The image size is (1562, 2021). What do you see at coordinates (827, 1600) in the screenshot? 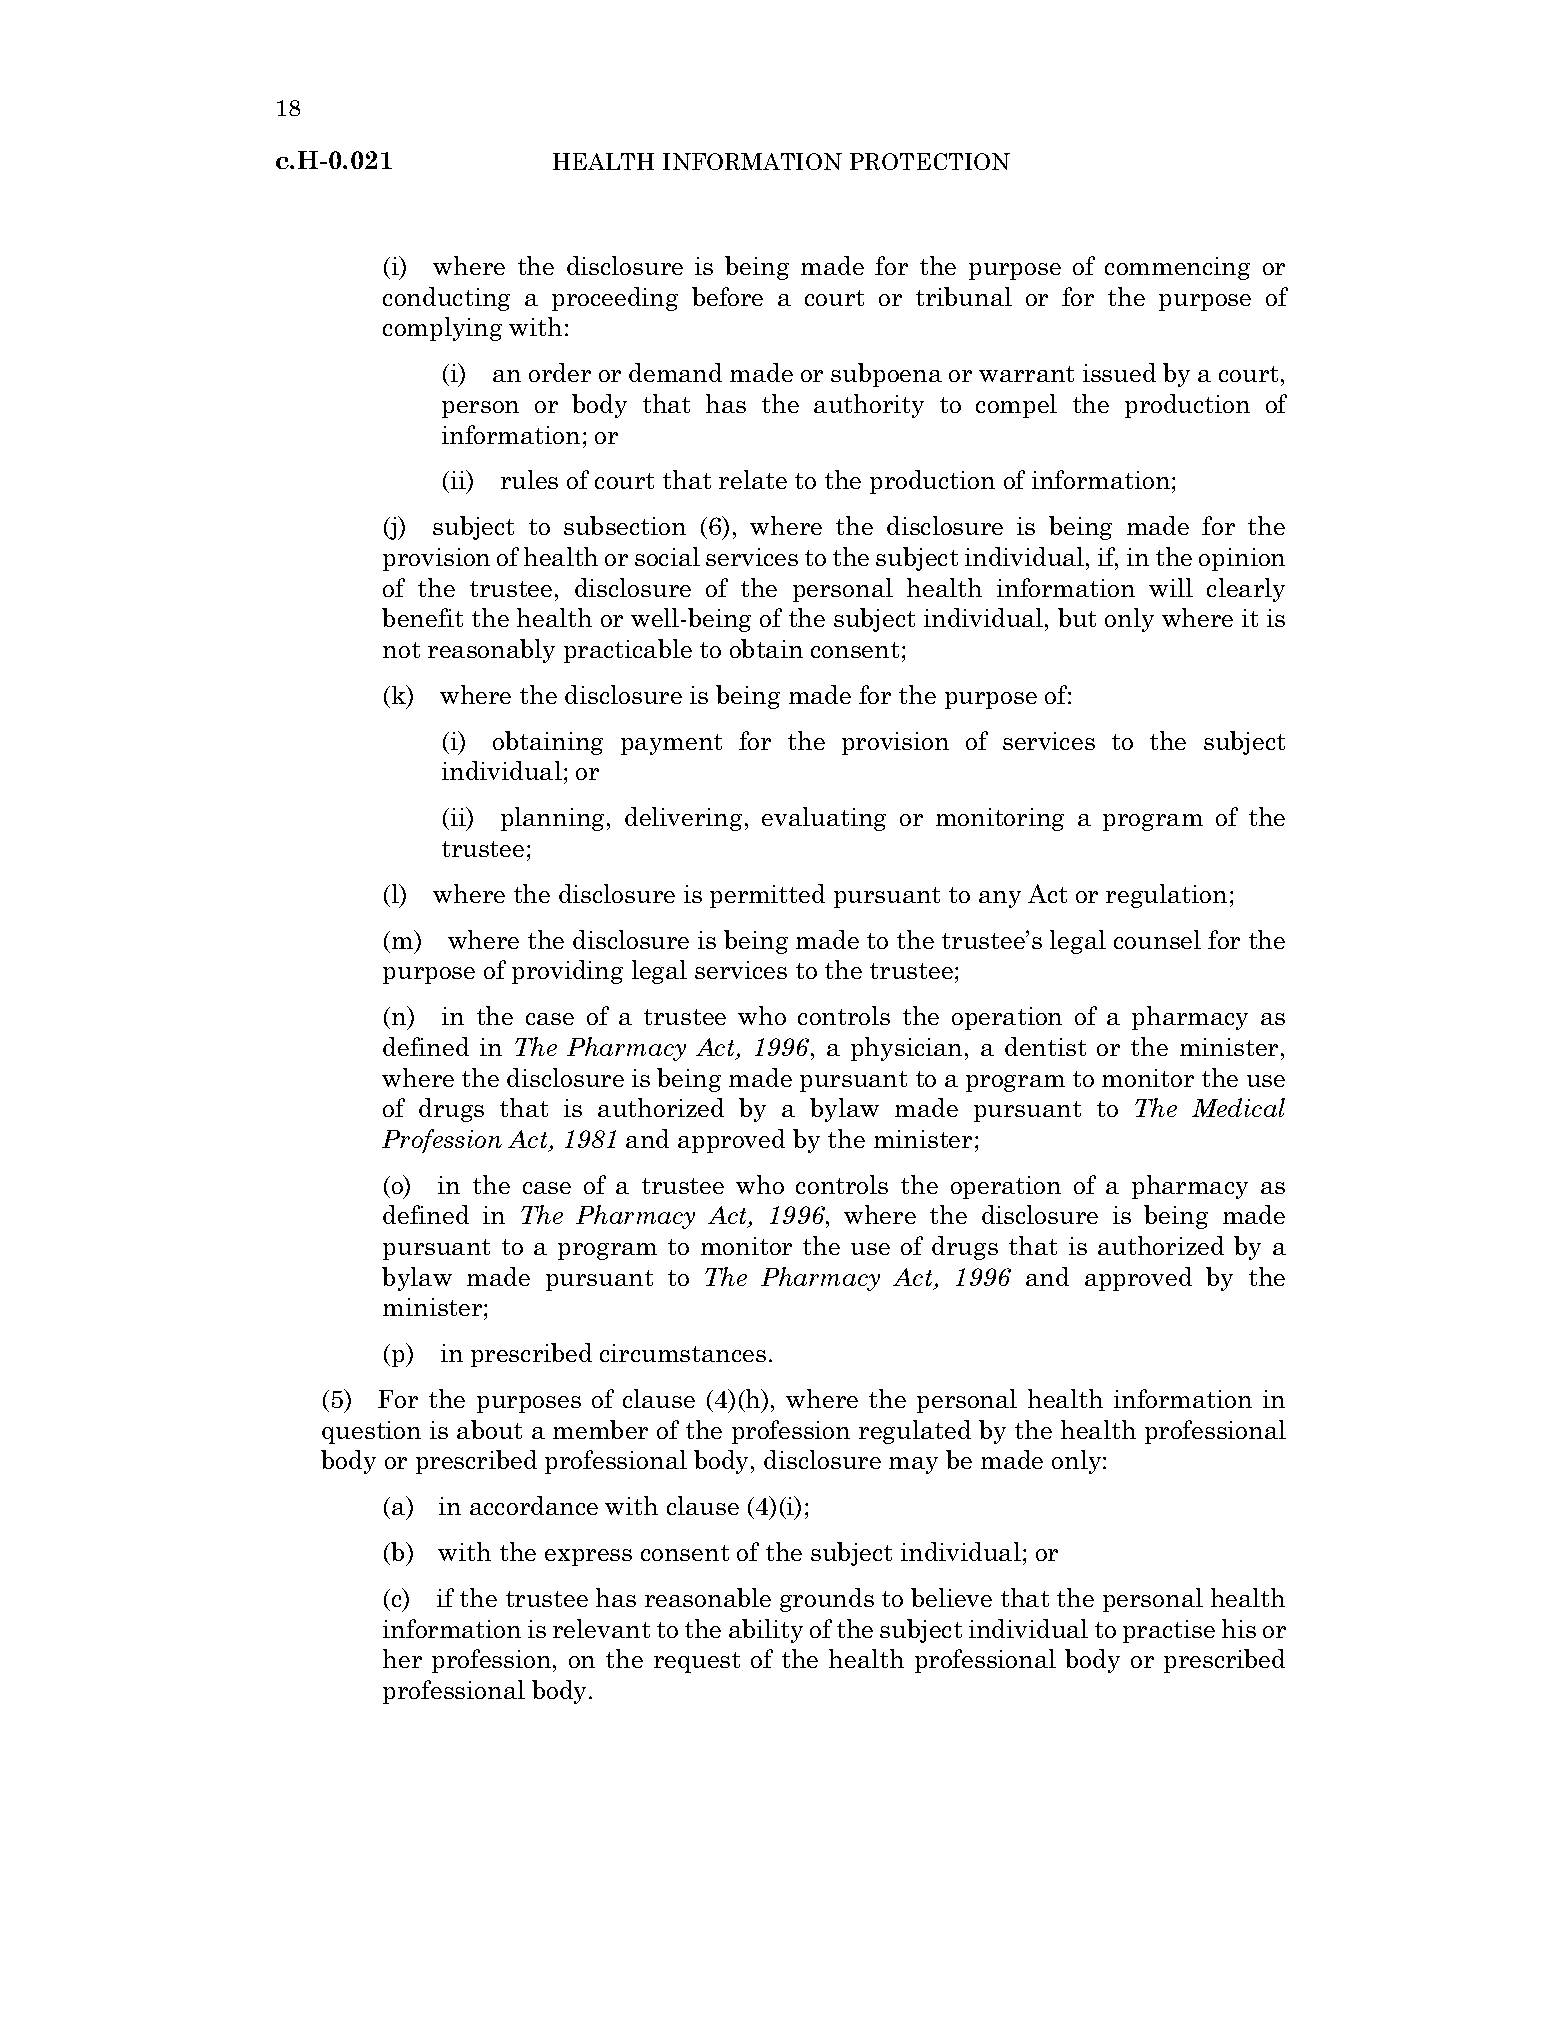
I see `grounds` at bounding box center [827, 1600].
